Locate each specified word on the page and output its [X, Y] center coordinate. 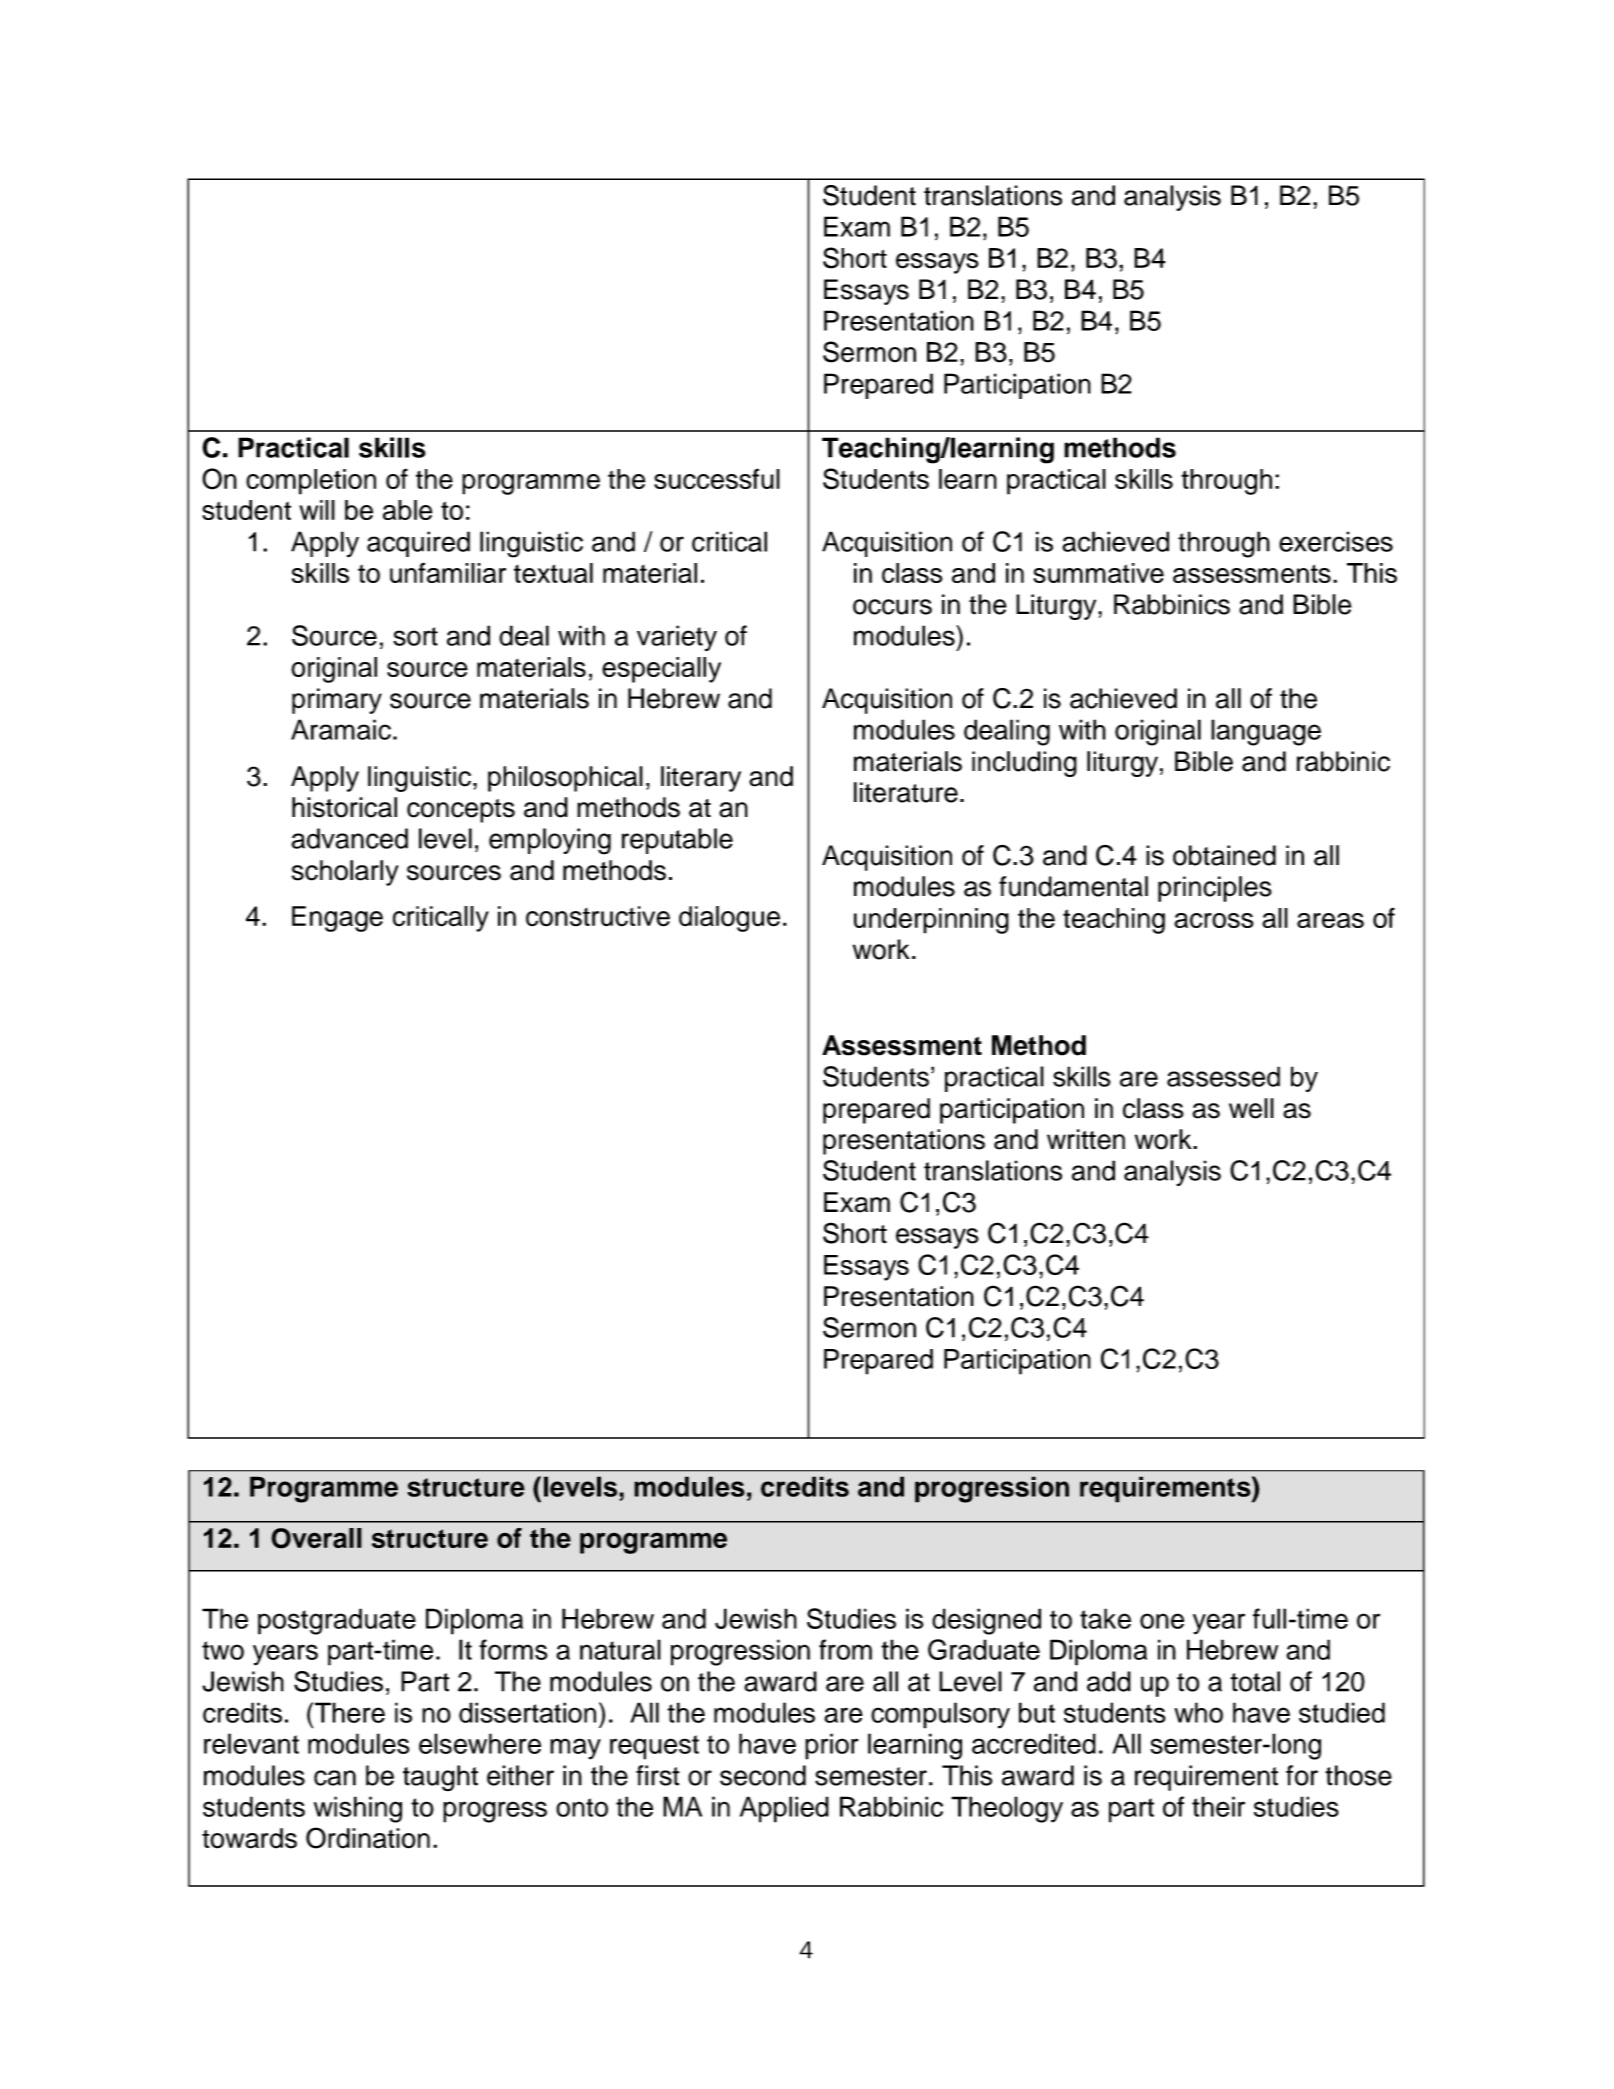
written [1086, 1139]
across [1214, 920]
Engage [337, 919]
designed [986, 1621]
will [317, 510]
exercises [1336, 541]
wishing [358, 1809]
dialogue [729, 919]
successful [717, 478]
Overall [316, 1538]
